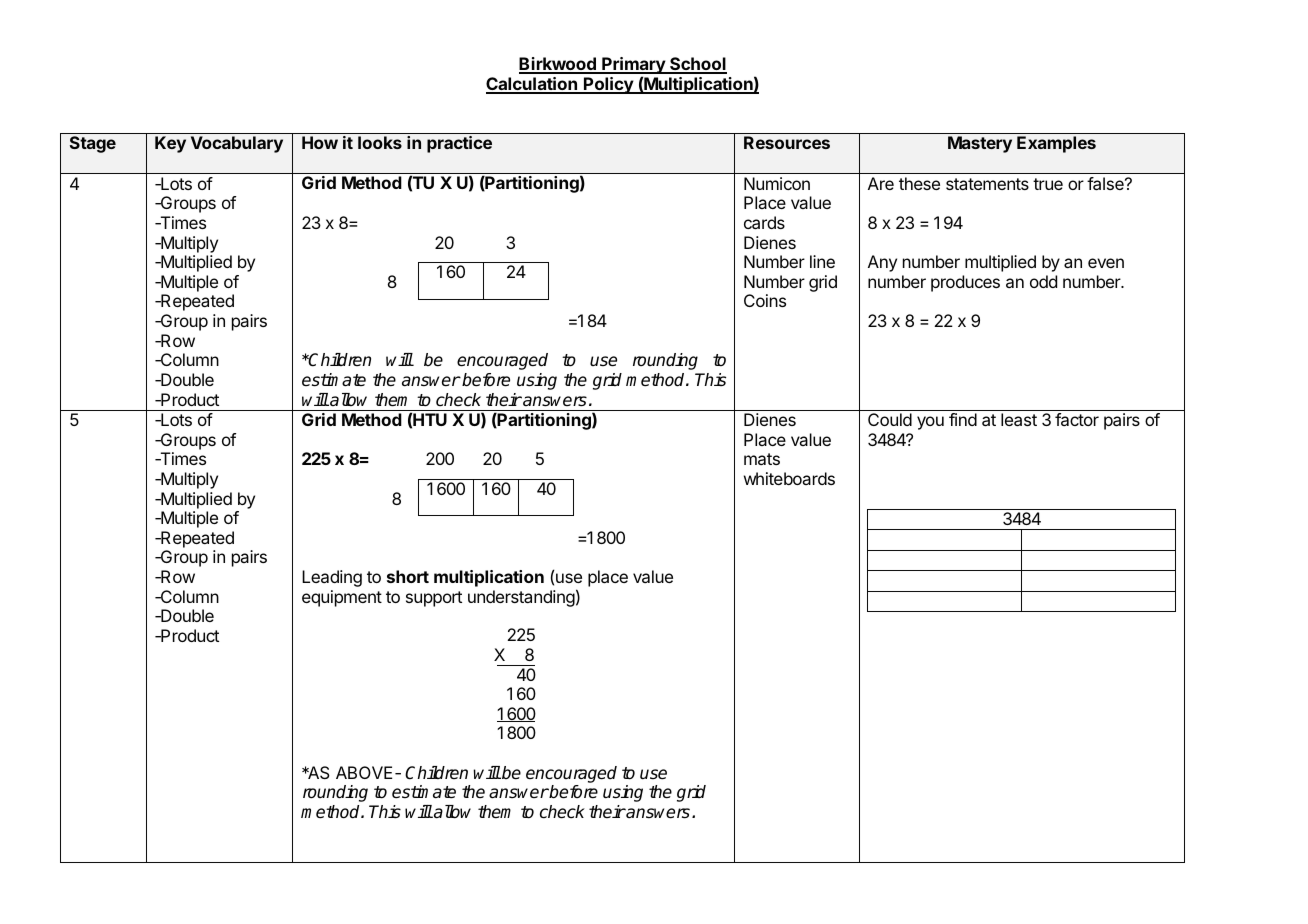 This screenshot has width=1308, height=924. I want to click on you, so click(930, 423).
